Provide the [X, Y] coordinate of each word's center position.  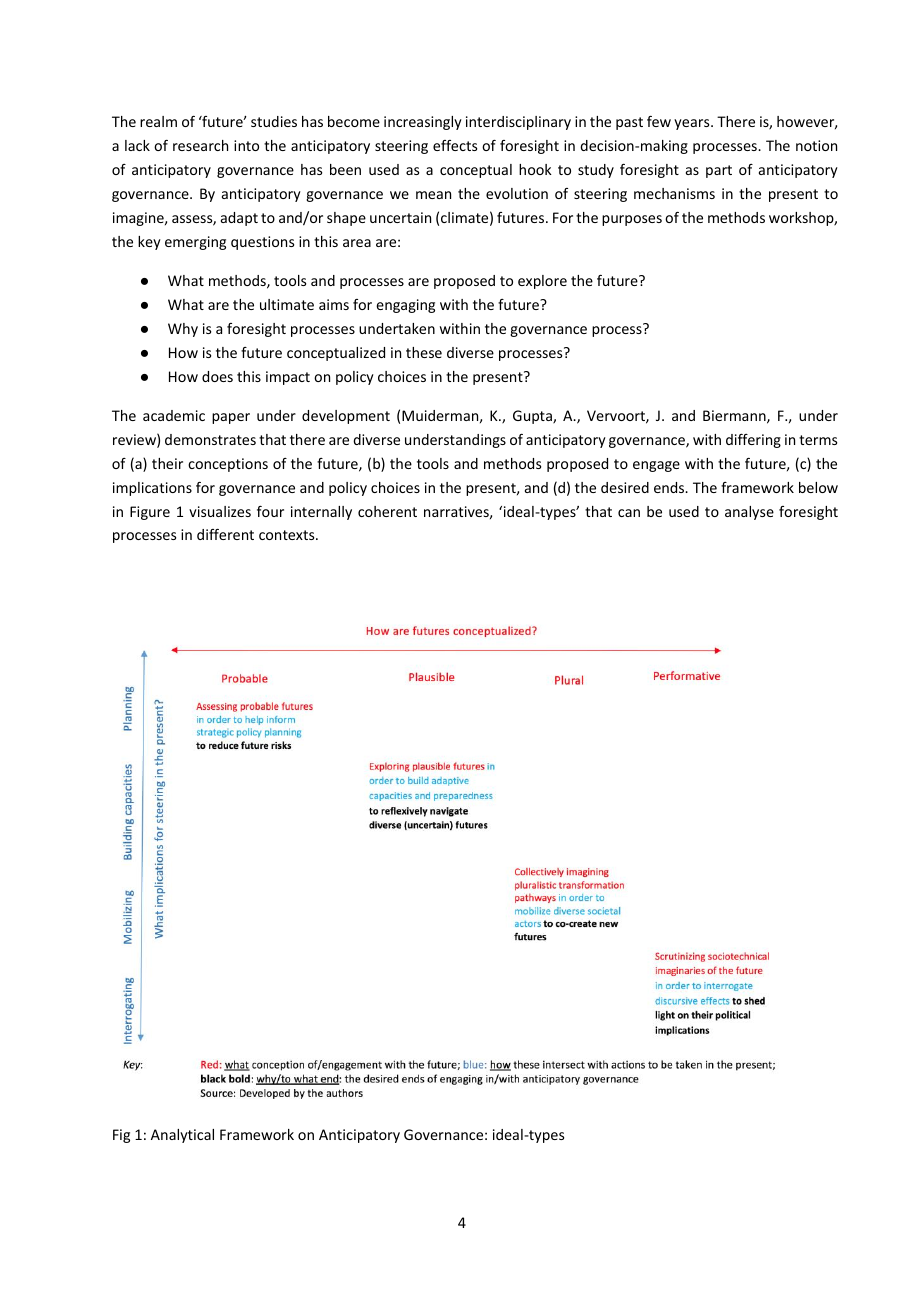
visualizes [220, 511]
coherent [387, 511]
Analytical [182, 1136]
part [719, 171]
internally [321, 513]
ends [670, 487]
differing [753, 441]
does [217, 376]
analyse [749, 513]
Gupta [533, 417]
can [629, 513]
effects [455, 145]
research [200, 145]
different [225, 534]
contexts [288, 535]
